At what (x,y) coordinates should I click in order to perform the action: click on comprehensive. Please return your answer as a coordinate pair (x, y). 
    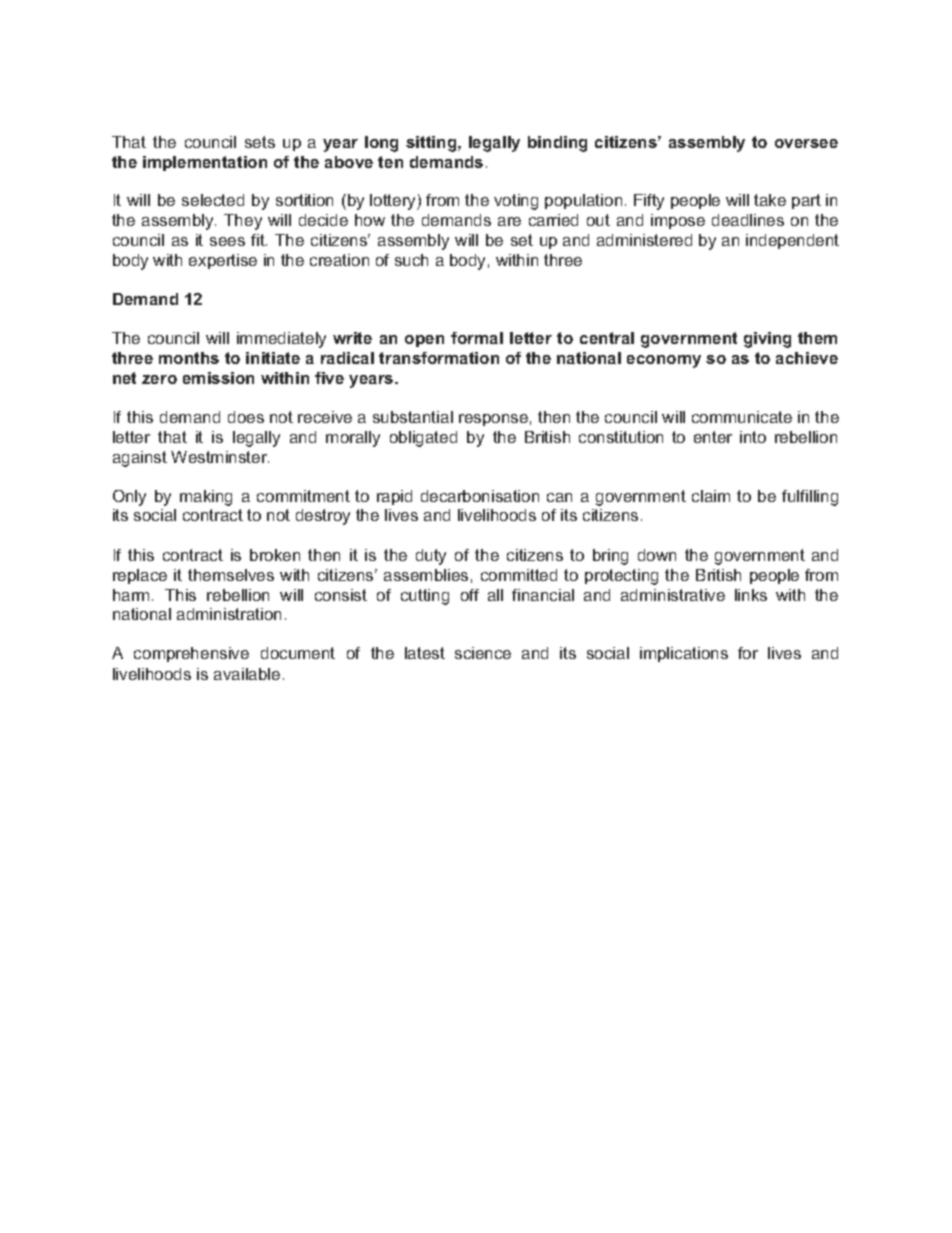
    Looking at the image, I should click on (191, 654).
